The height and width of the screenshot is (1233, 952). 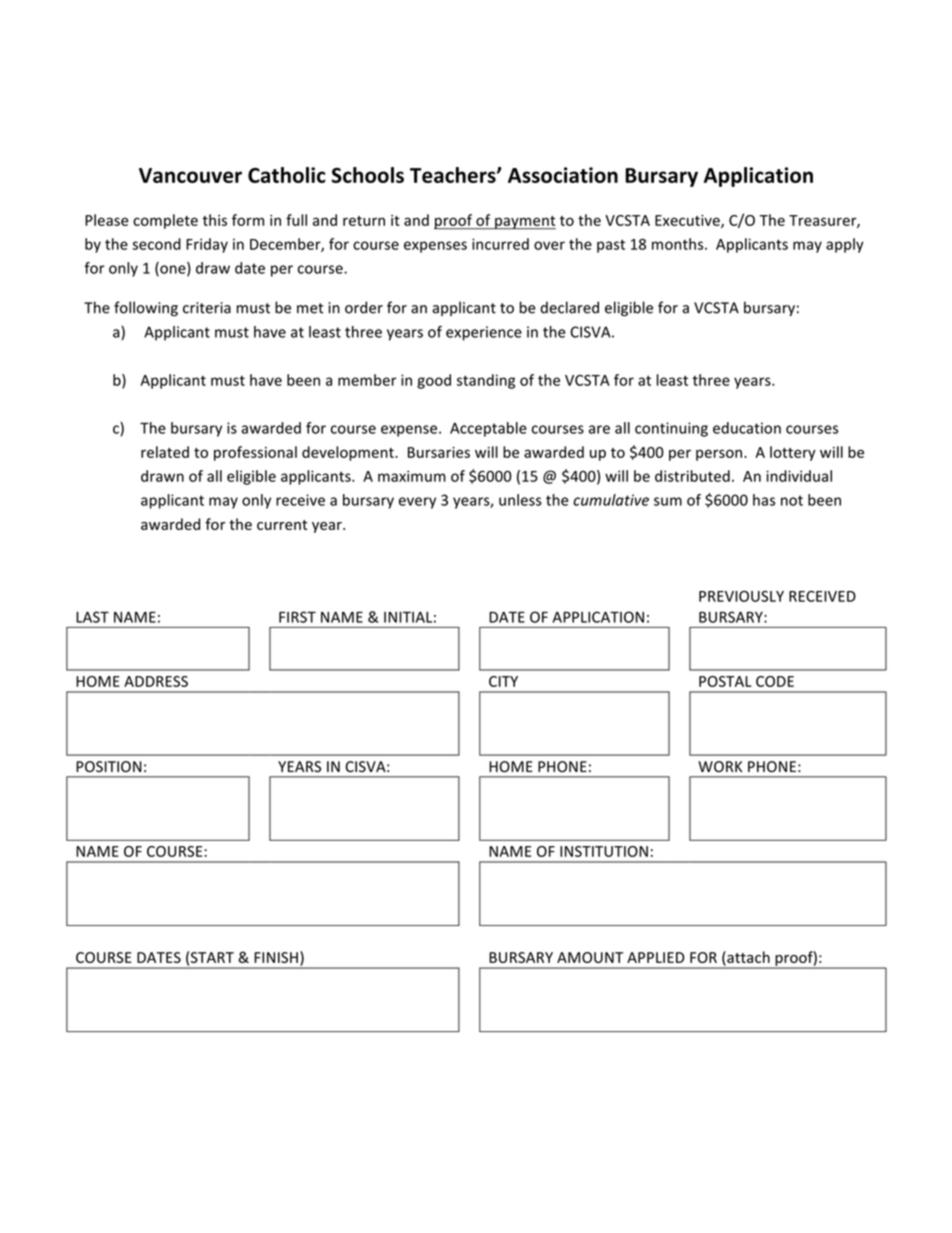 What do you see at coordinates (276, 957) in the screenshot?
I see `FINISH` at bounding box center [276, 957].
